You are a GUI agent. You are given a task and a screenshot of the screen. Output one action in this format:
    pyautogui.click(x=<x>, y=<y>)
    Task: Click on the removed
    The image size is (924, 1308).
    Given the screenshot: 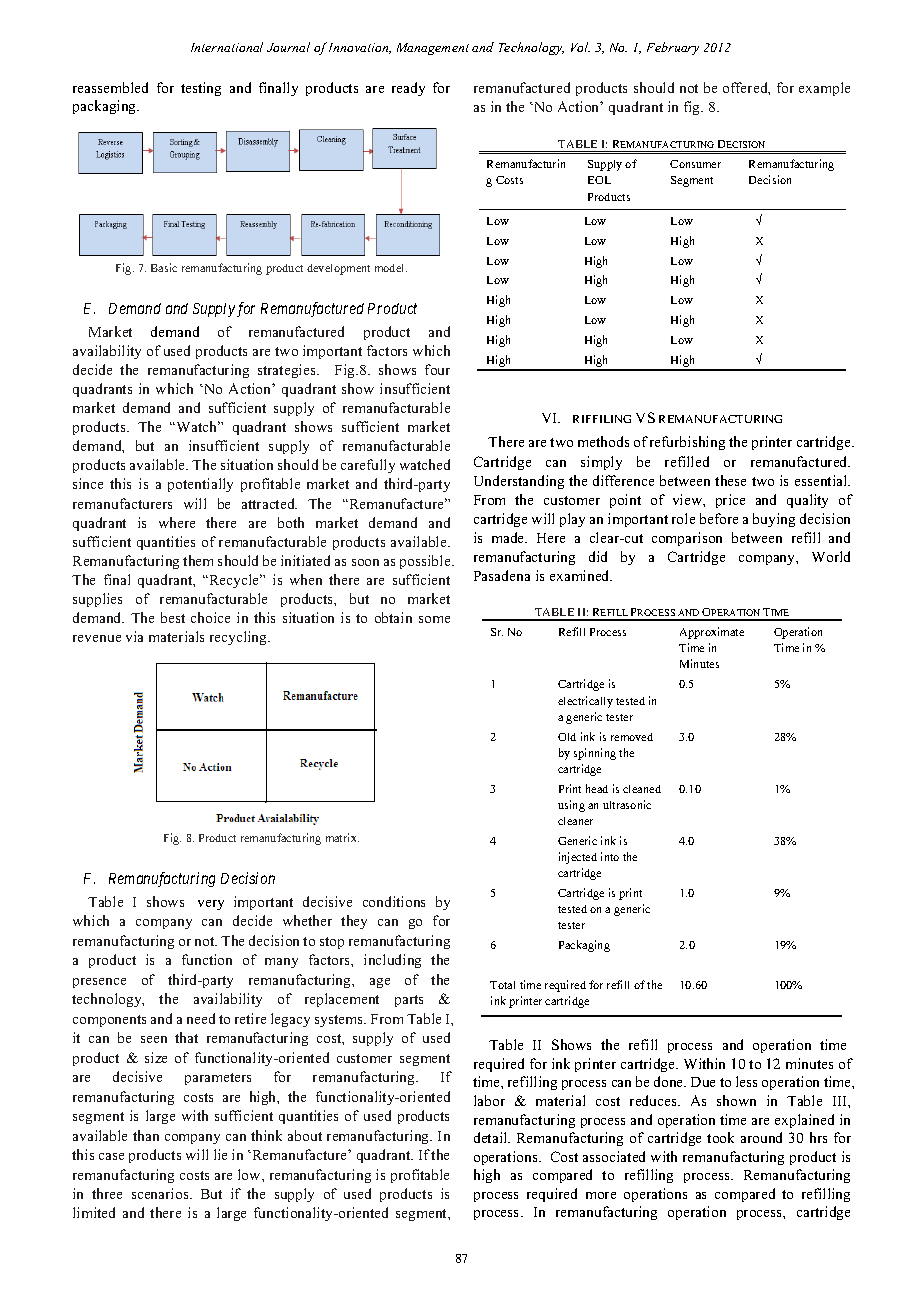 What is the action you would take?
    pyautogui.click(x=632, y=737)
